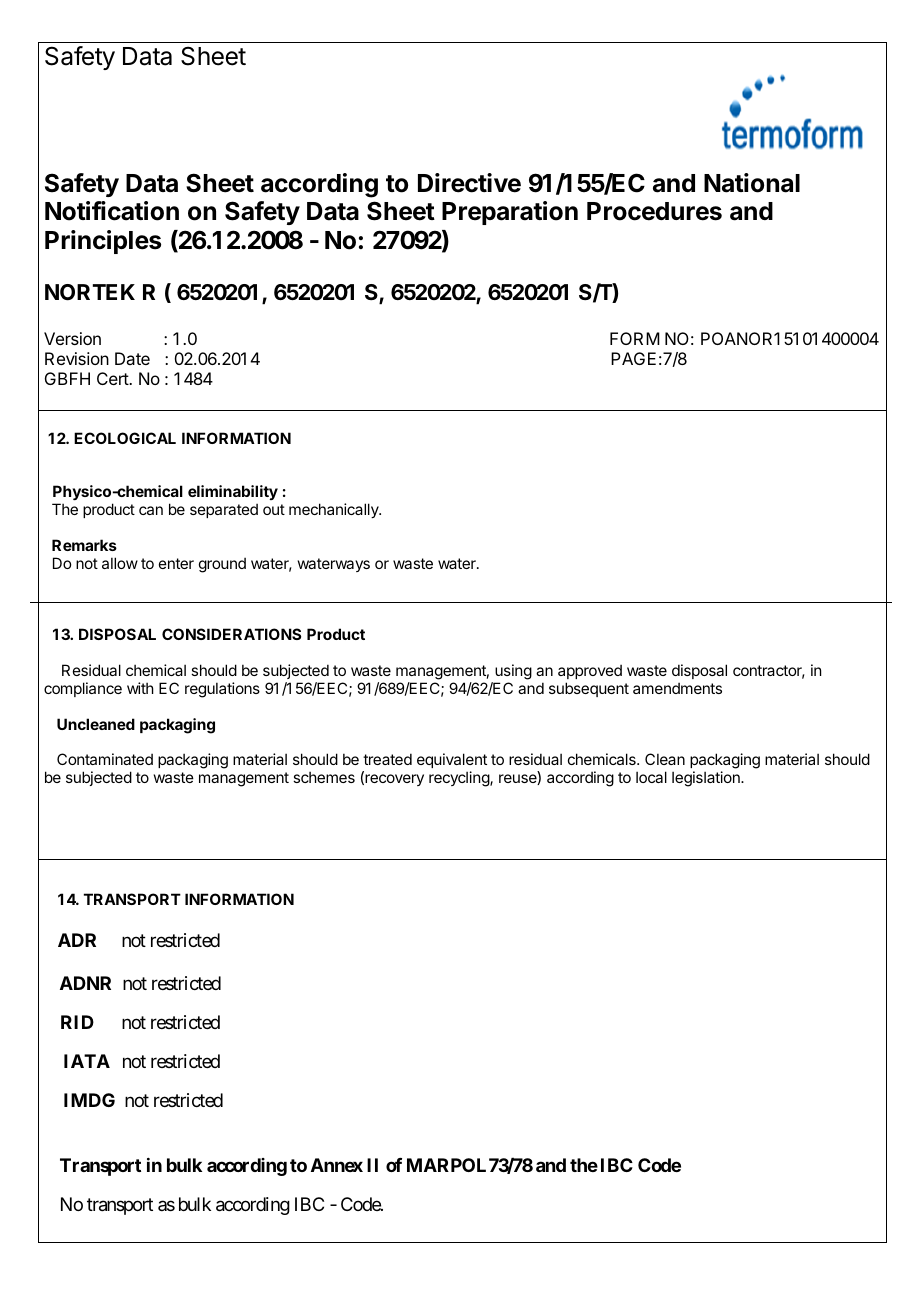  Describe the element at coordinates (677, 688) in the screenshot. I see `amendments` at that location.
